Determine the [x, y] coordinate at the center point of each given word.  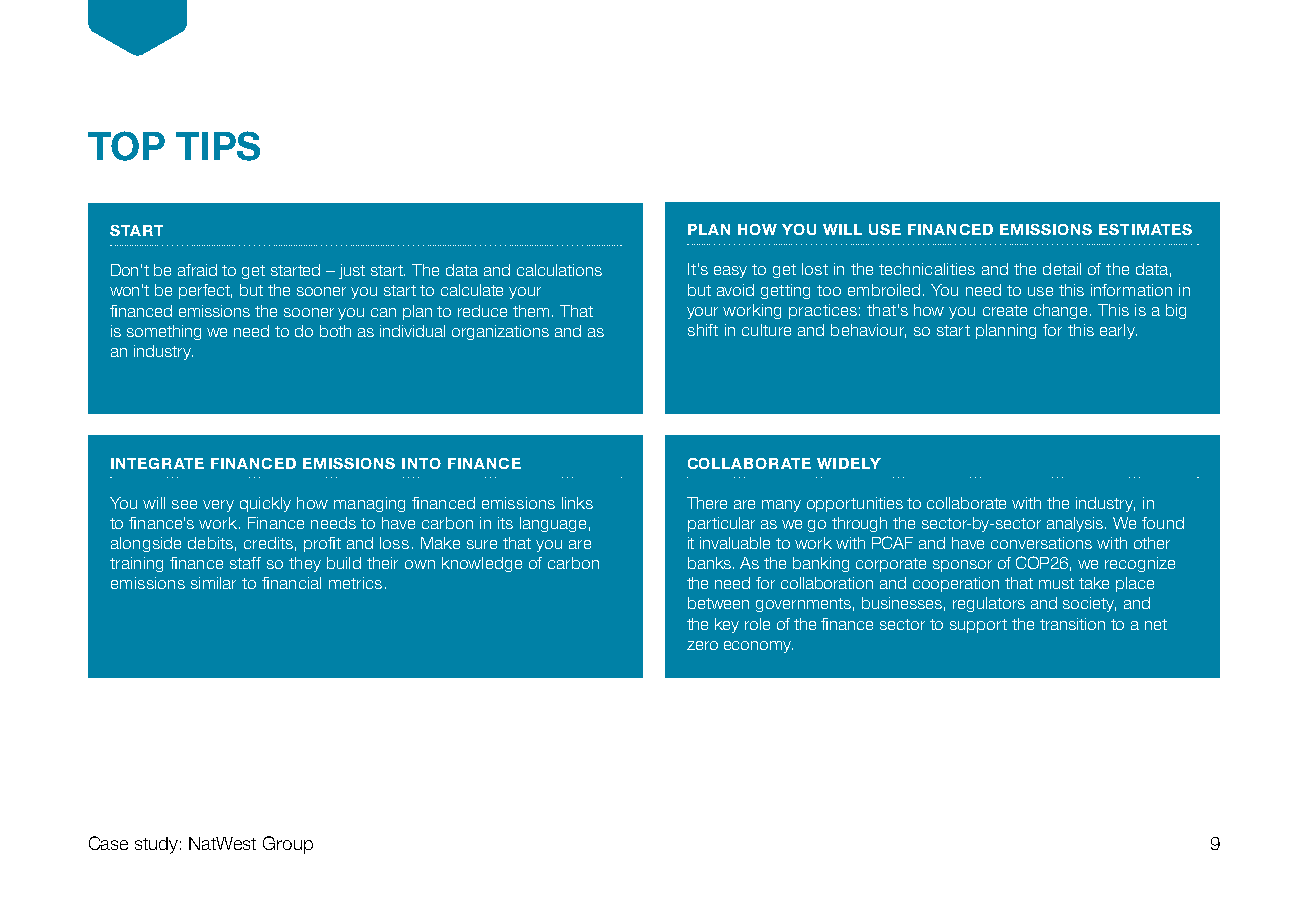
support [978, 626]
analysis [1076, 524]
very [218, 506]
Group [288, 845]
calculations [559, 270]
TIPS [218, 146]
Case [108, 843]
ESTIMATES [1145, 229]
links [577, 503]
